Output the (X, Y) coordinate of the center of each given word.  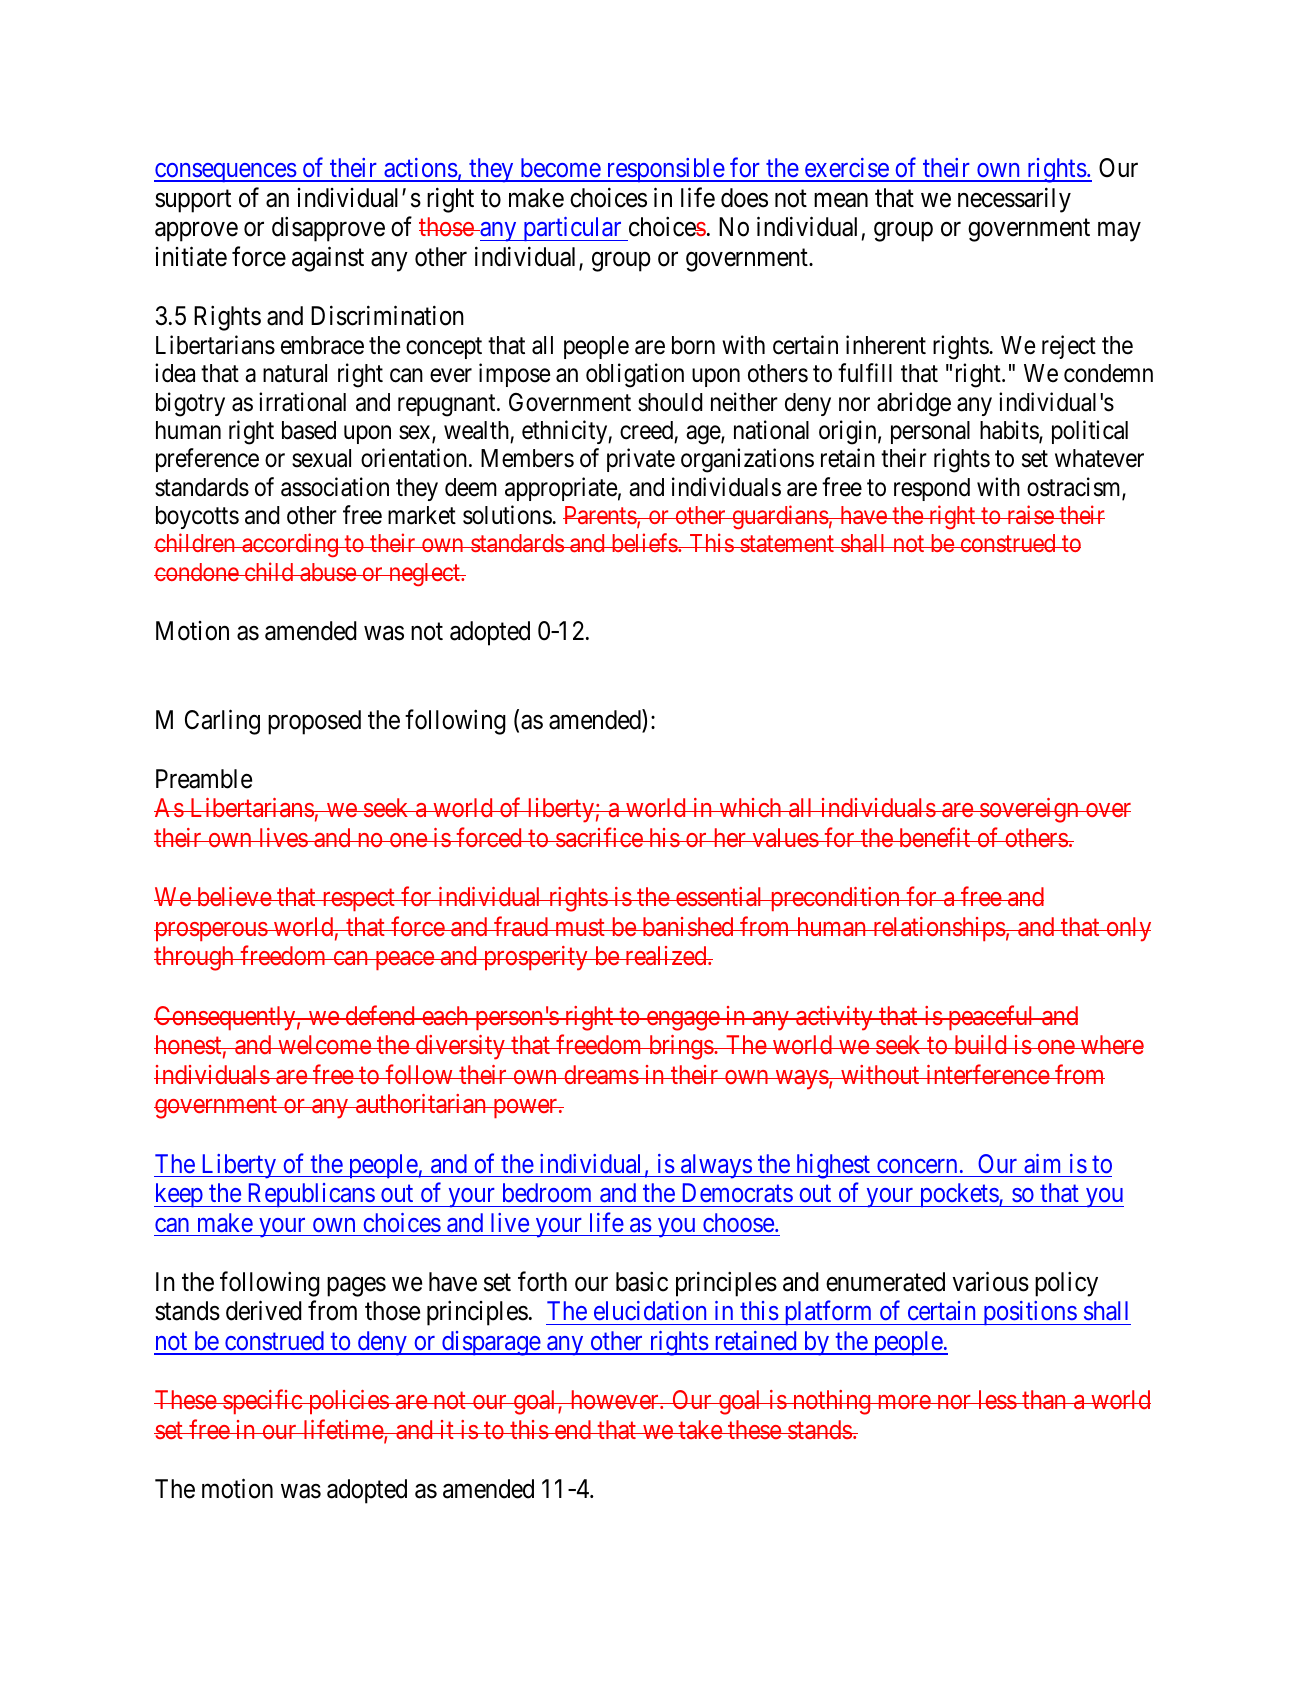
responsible (665, 170)
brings (680, 1047)
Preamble (204, 779)
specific (262, 1402)
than (1044, 1400)
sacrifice (599, 837)
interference (987, 1074)
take (700, 1429)
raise (1030, 514)
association (335, 487)
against (328, 259)
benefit (934, 837)
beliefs (643, 543)
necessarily (1014, 200)
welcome (324, 1044)
